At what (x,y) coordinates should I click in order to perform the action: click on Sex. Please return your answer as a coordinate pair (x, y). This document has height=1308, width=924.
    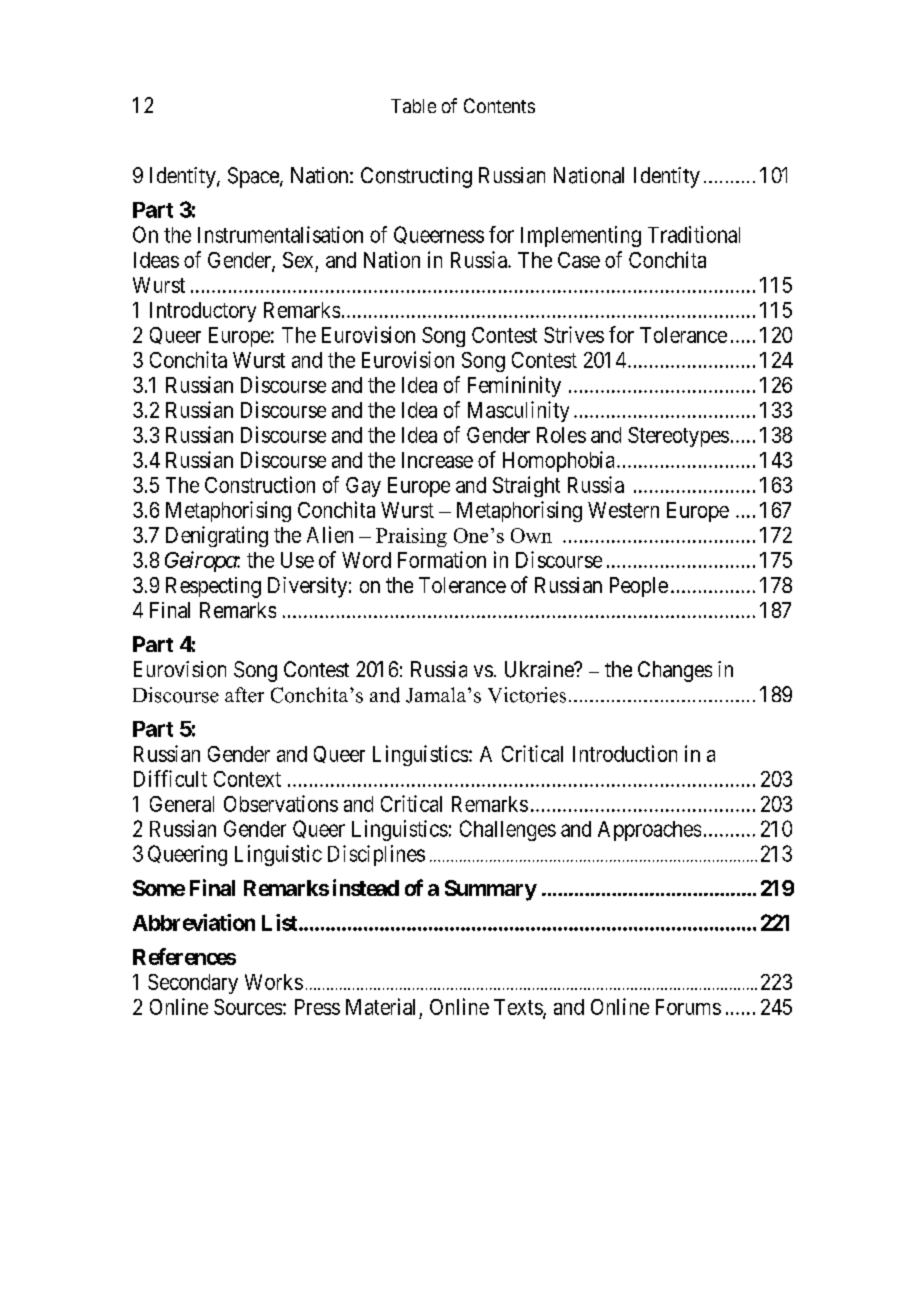
    Looking at the image, I should click on (298, 260).
